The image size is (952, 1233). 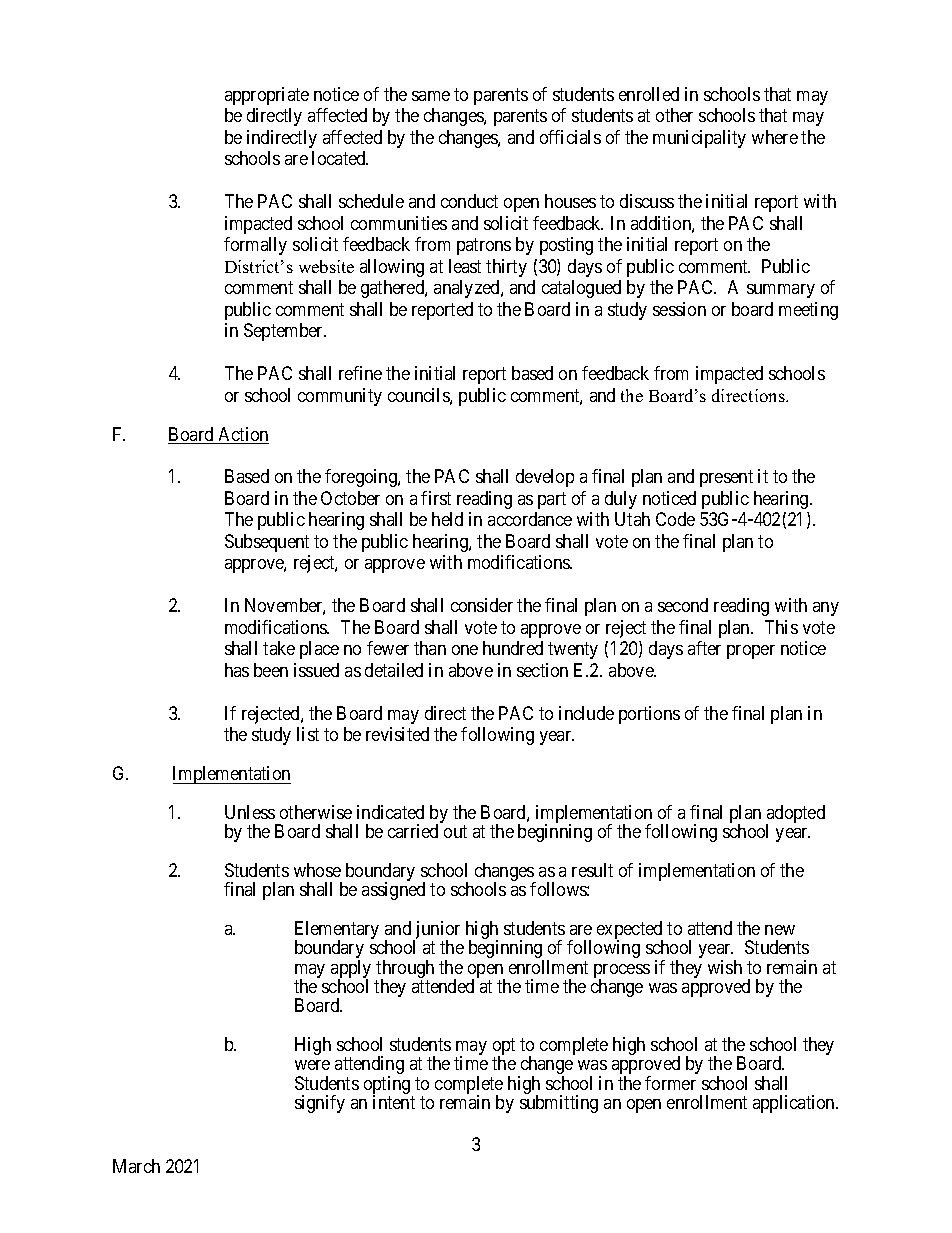 I want to click on Action, so click(x=242, y=435).
